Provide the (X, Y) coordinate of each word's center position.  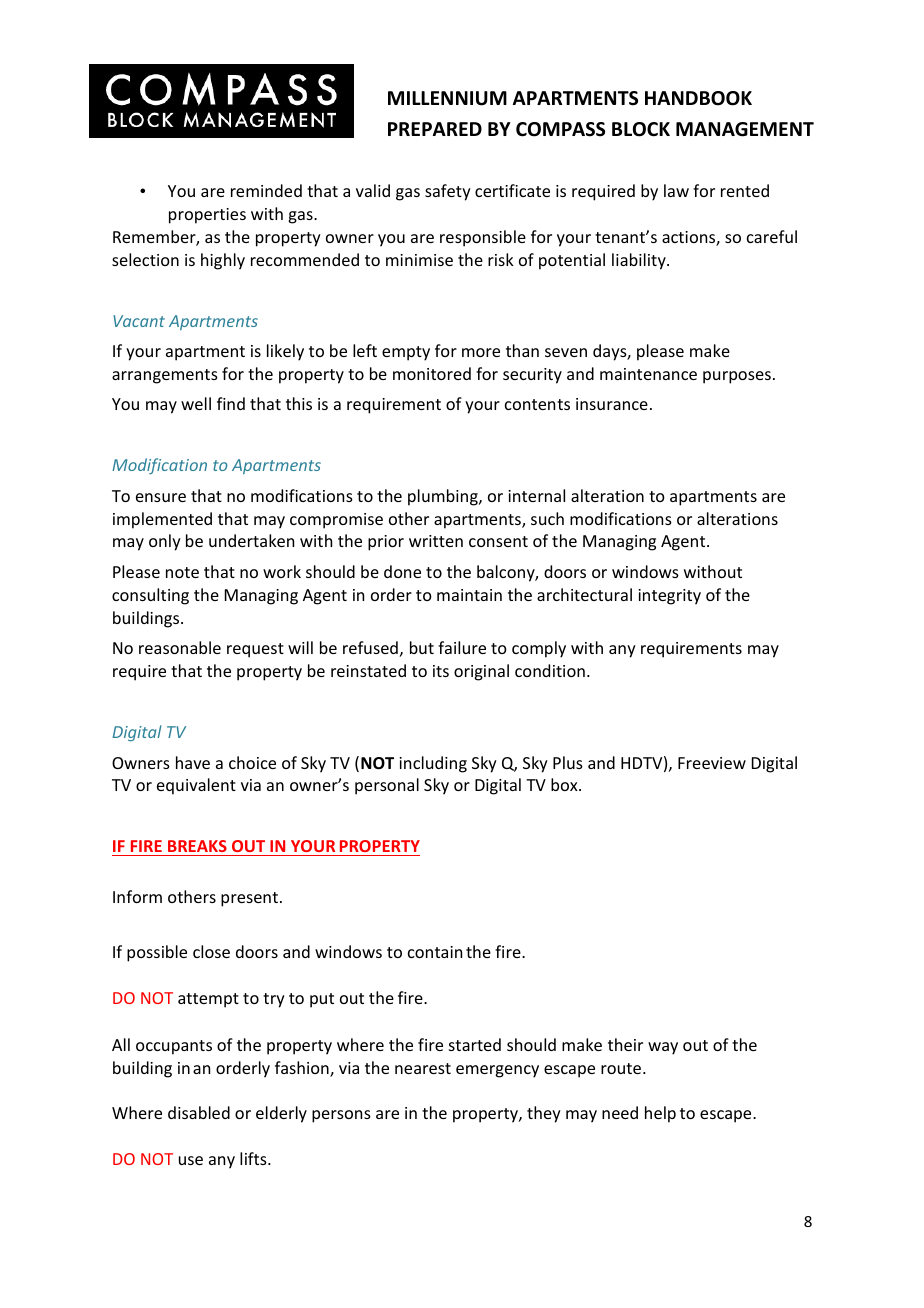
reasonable (180, 647)
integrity (669, 597)
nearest (423, 1068)
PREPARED (435, 129)
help (660, 1114)
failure (462, 647)
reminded (266, 190)
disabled (199, 1112)
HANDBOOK (698, 98)
